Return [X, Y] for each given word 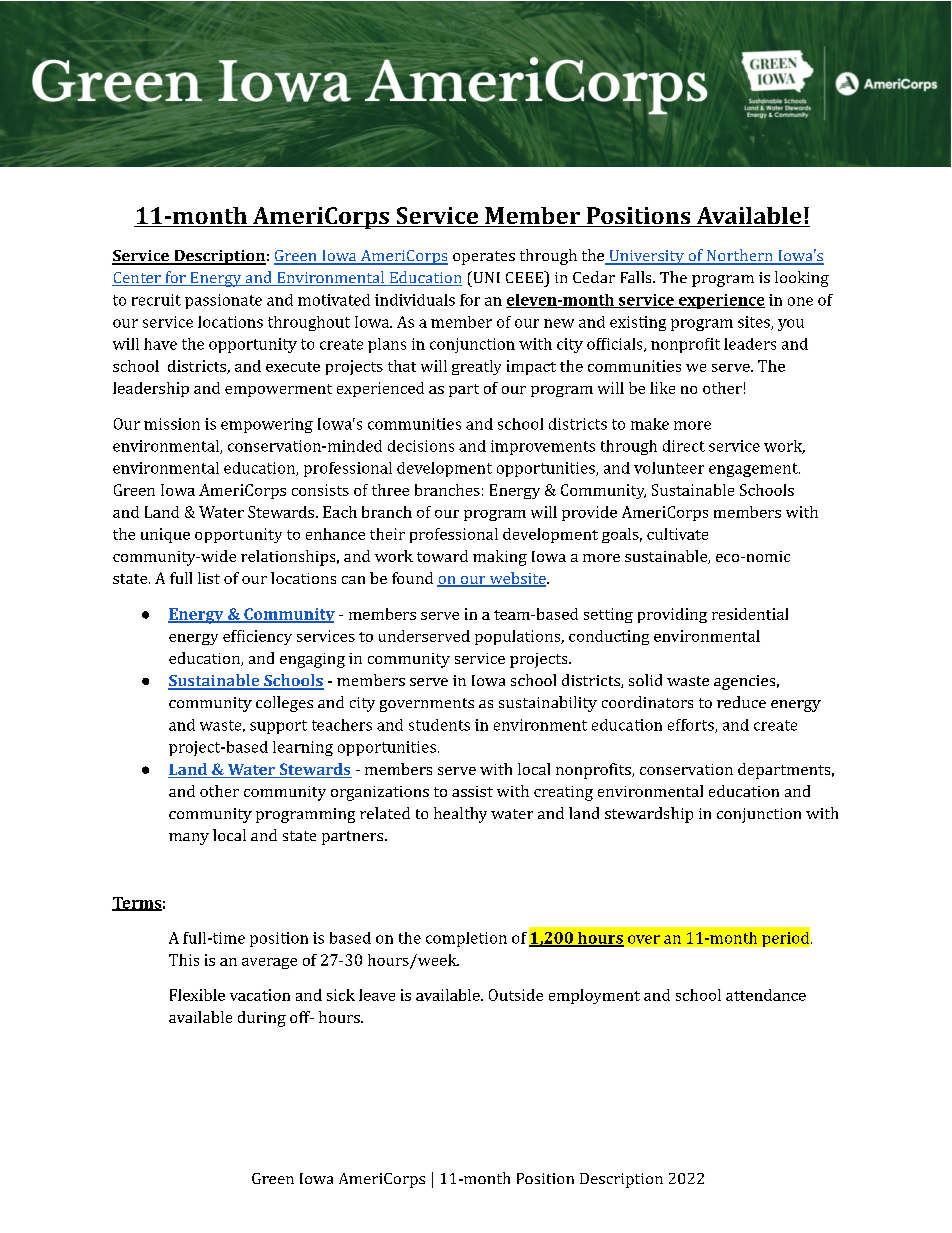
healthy [460, 815]
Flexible [197, 995]
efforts [692, 726]
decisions [421, 446]
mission [172, 424]
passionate [223, 301]
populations [519, 637]
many [189, 839]
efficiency [257, 637]
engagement [754, 470]
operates [484, 258]
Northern [740, 256]
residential [750, 614]
